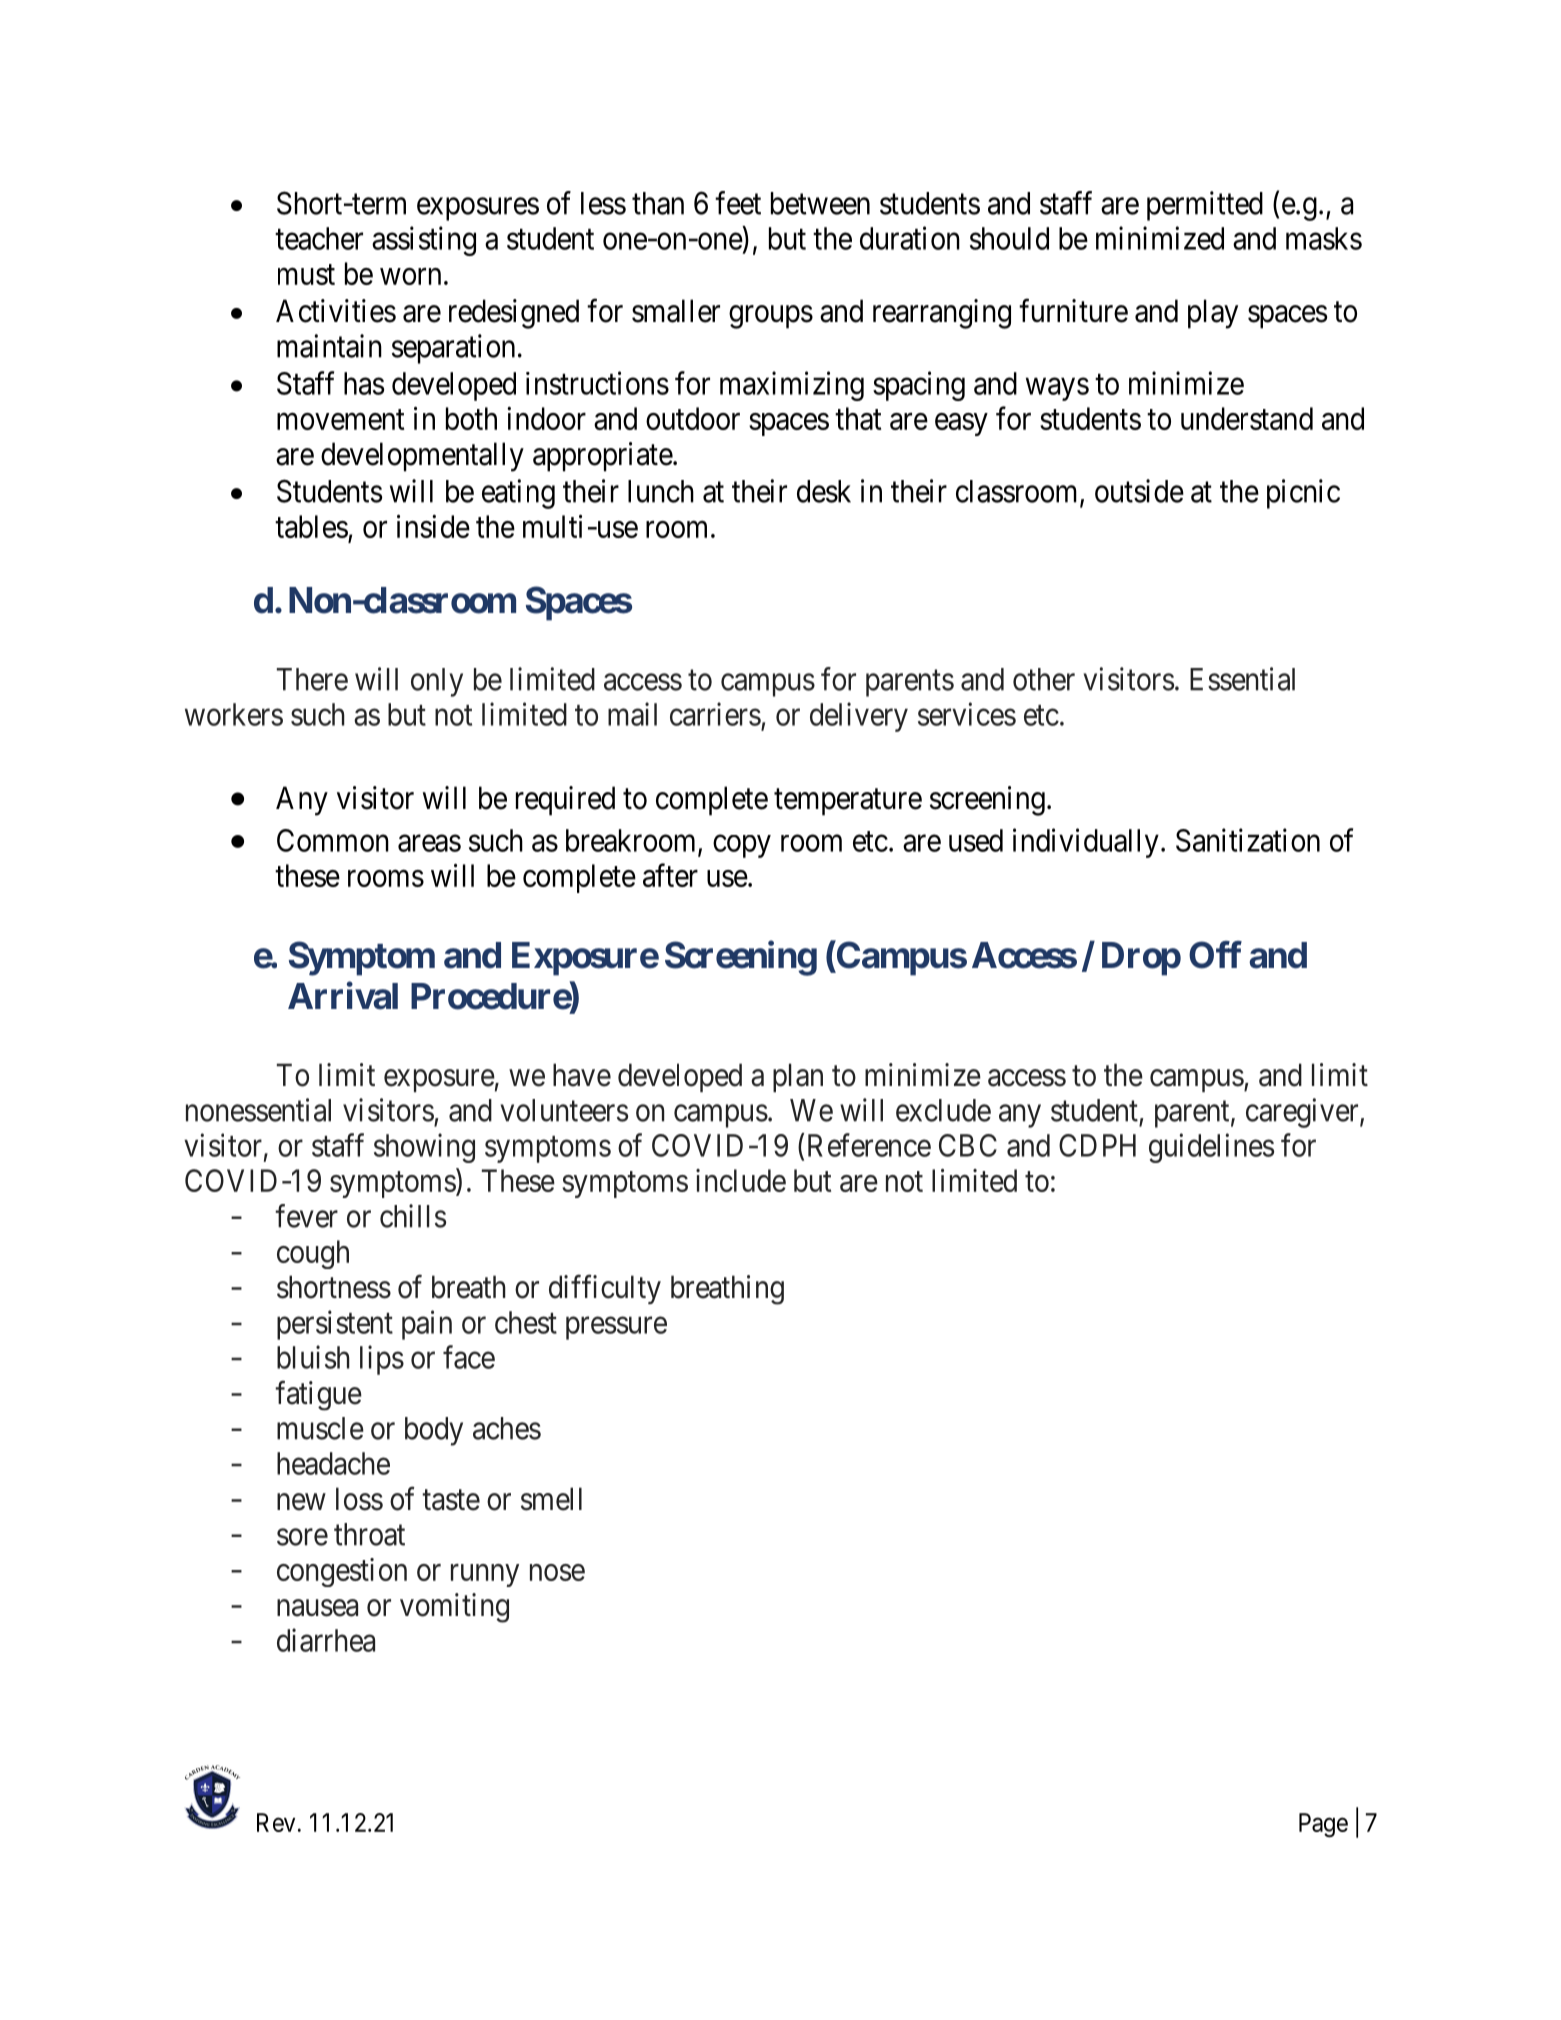 The height and width of the image is (2020, 1561). What do you see at coordinates (343, 996) in the image?
I see `Arrival` at bounding box center [343, 996].
